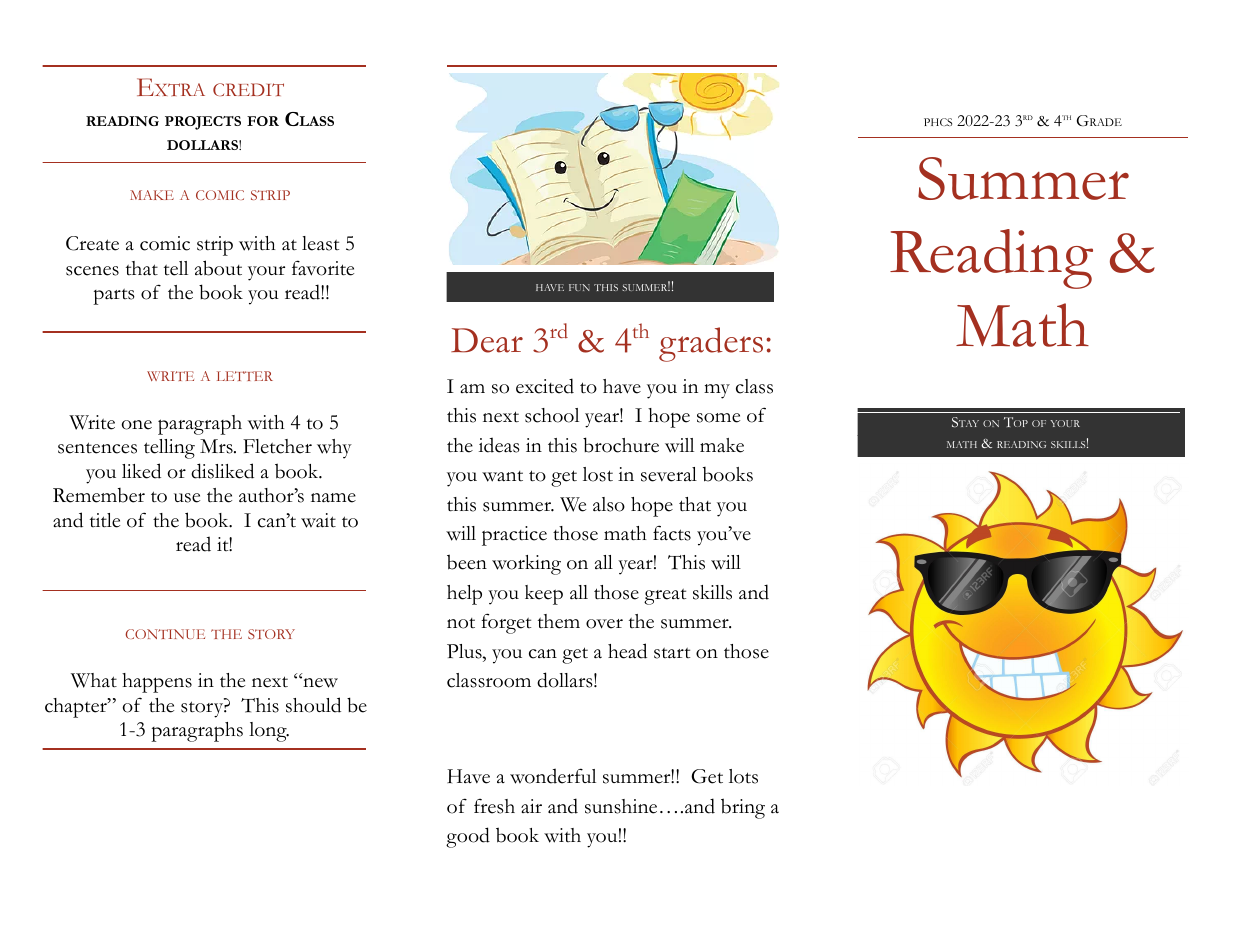  Describe the element at coordinates (579, 287) in the screenshot. I see `FUN` at that location.
